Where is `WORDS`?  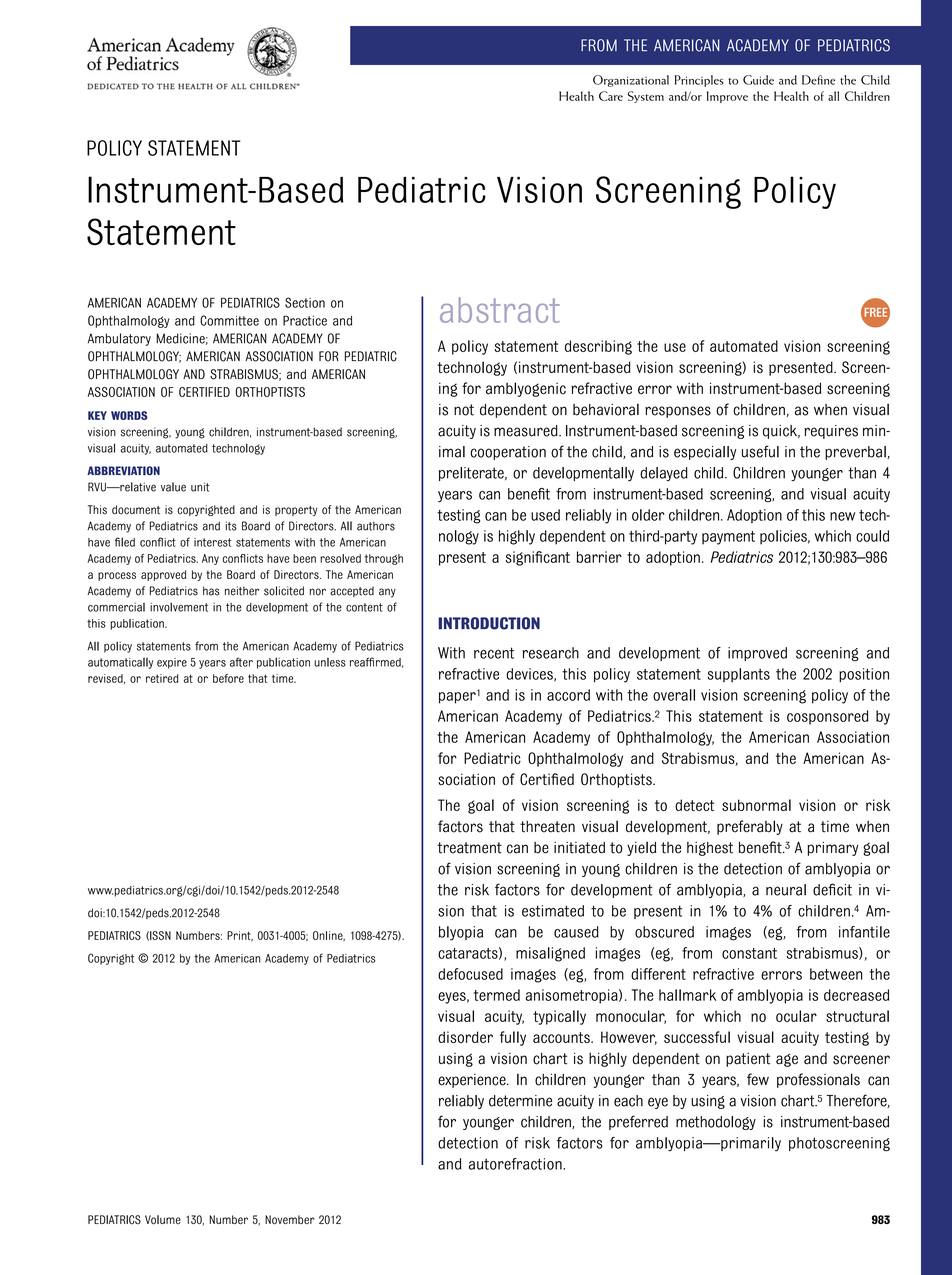 WORDS is located at coordinates (129, 415).
